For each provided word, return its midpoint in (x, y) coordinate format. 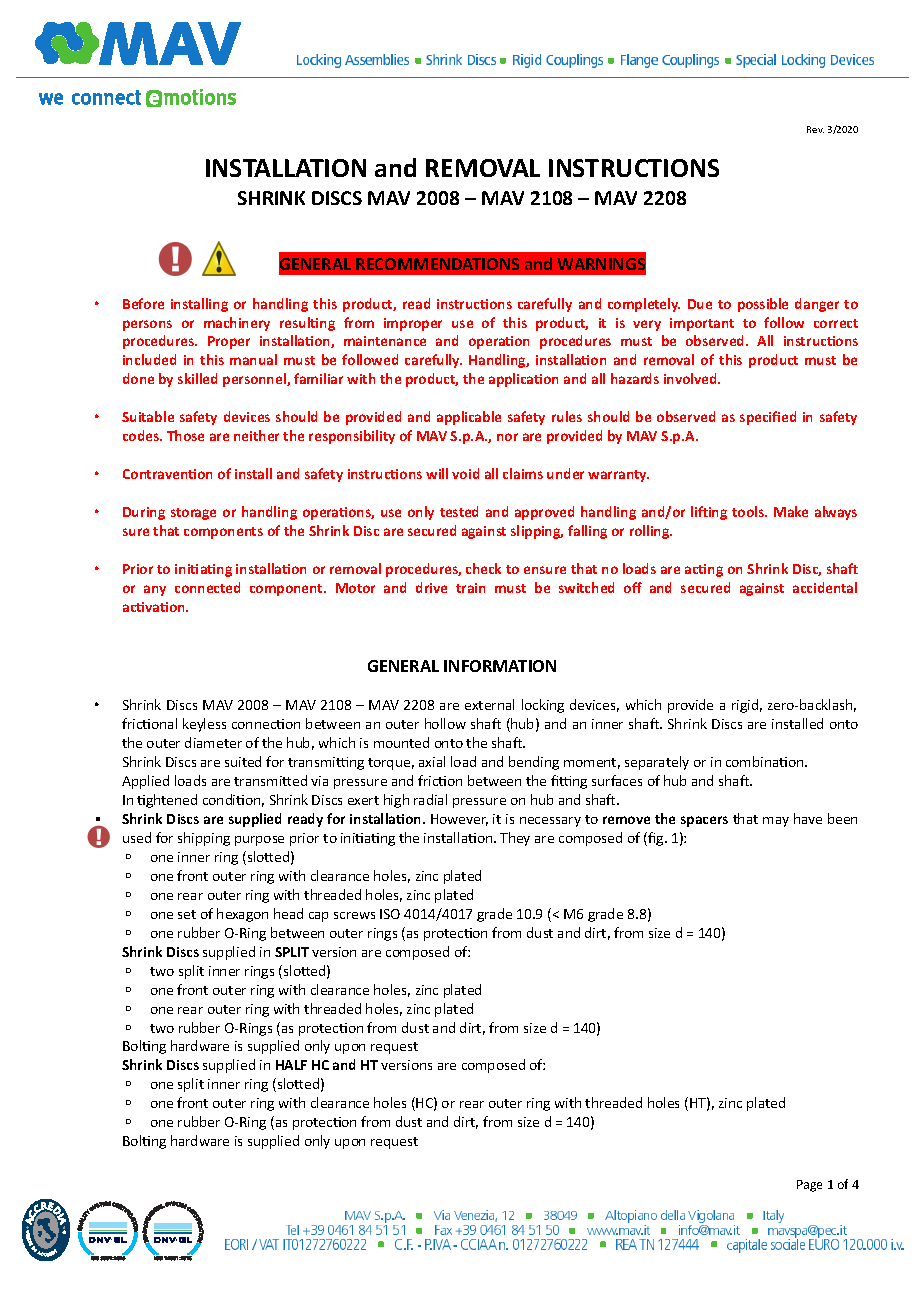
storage (193, 514)
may (776, 822)
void (465, 473)
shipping (204, 839)
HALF (291, 1065)
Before (143, 303)
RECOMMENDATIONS (437, 264)
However (459, 820)
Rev (815, 129)
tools (749, 511)
